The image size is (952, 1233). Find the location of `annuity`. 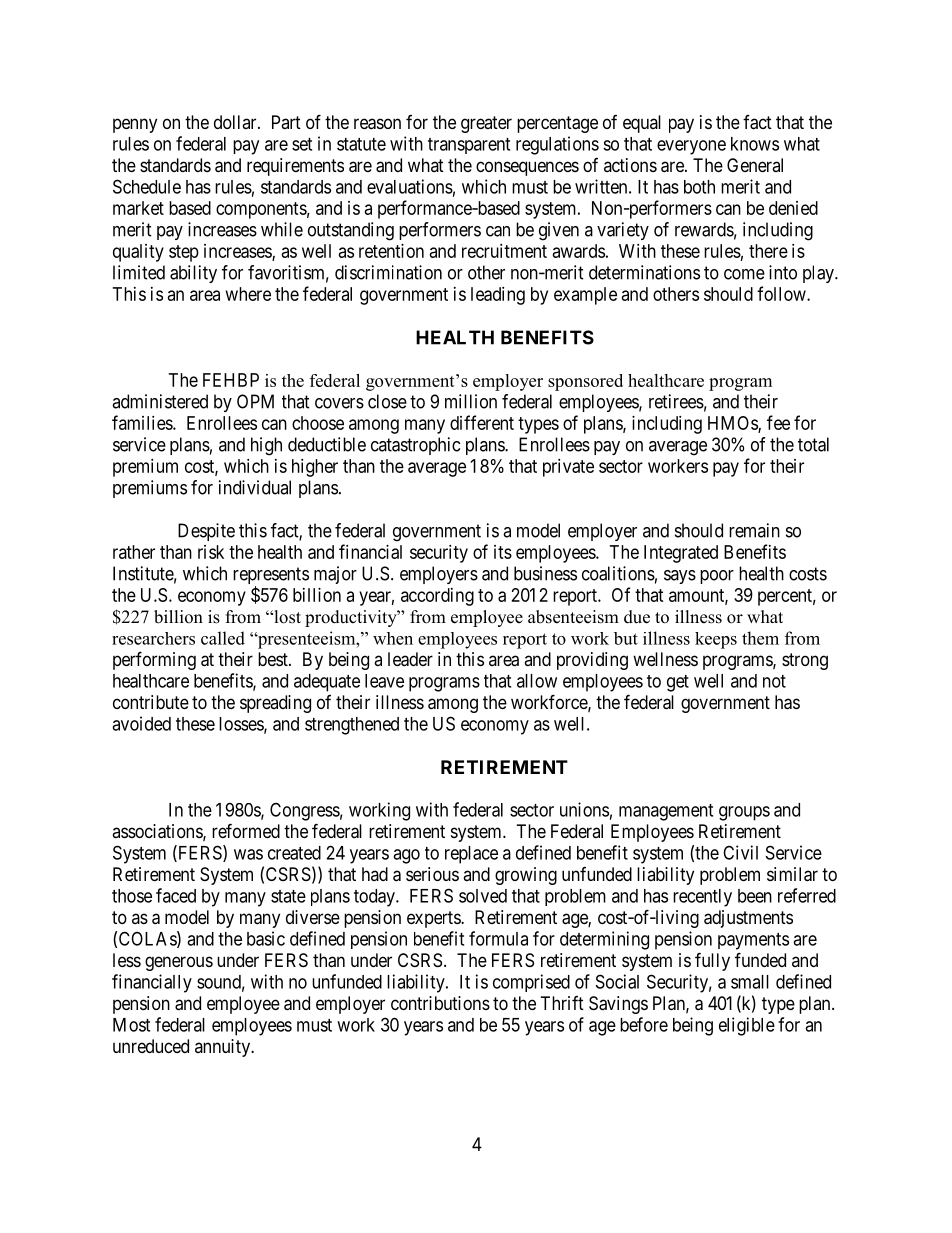

annuity is located at coordinates (224, 1048).
